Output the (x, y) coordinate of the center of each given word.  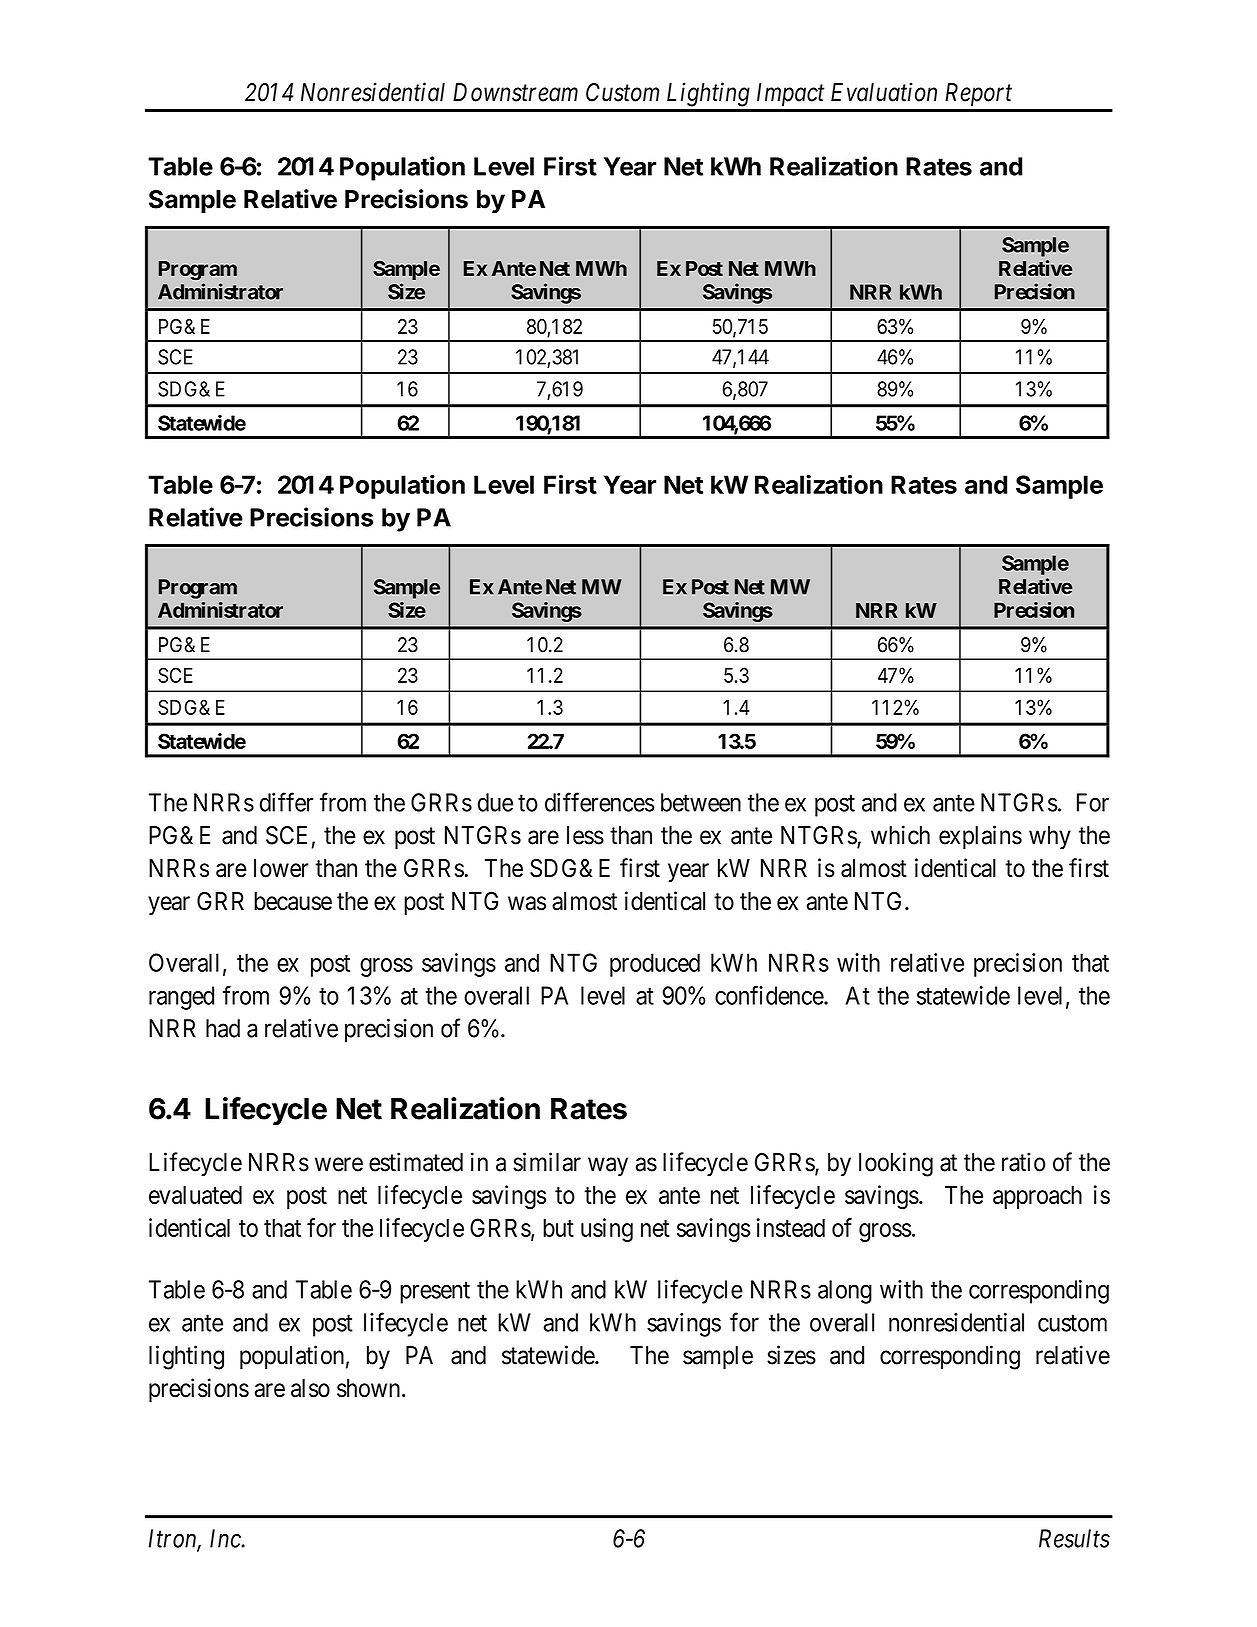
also (310, 1388)
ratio (1023, 1162)
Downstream (515, 92)
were (339, 1164)
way (608, 1167)
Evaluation (884, 92)
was (527, 903)
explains (980, 837)
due (495, 802)
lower (281, 868)
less (585, 835)
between (701, 802)
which (900, 835)
